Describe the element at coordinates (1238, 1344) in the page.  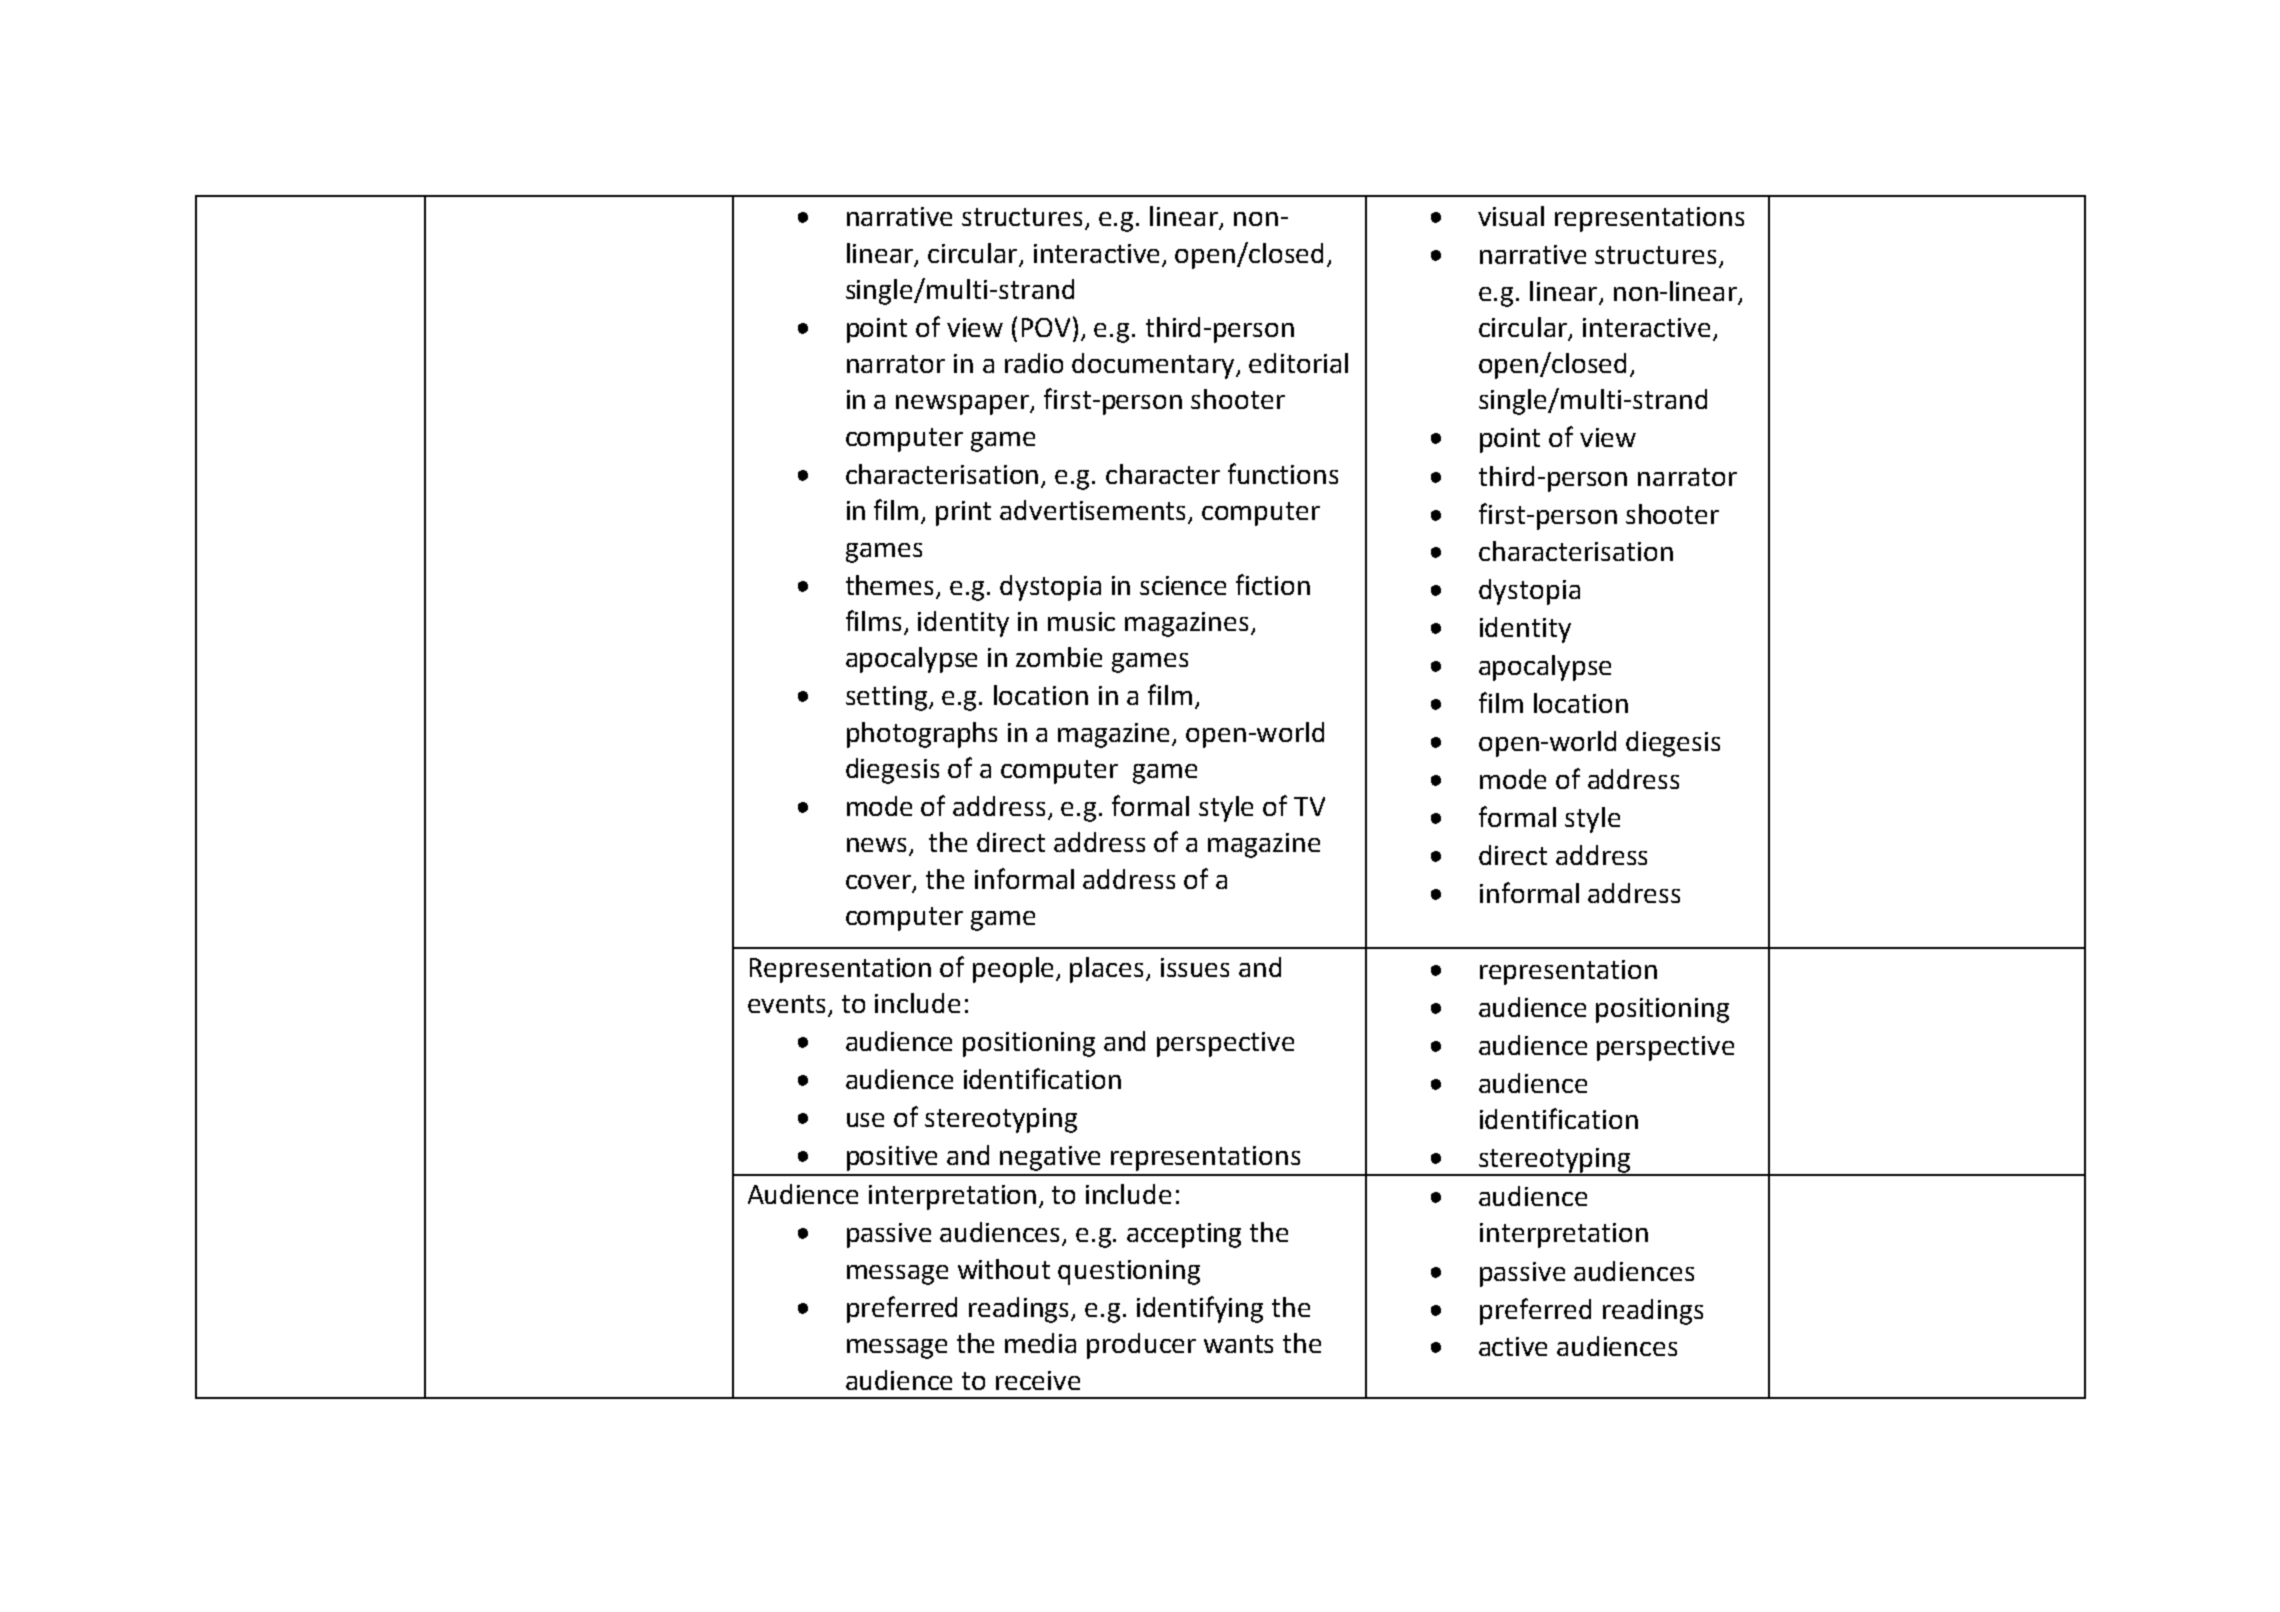
I see `wants` at that location.
